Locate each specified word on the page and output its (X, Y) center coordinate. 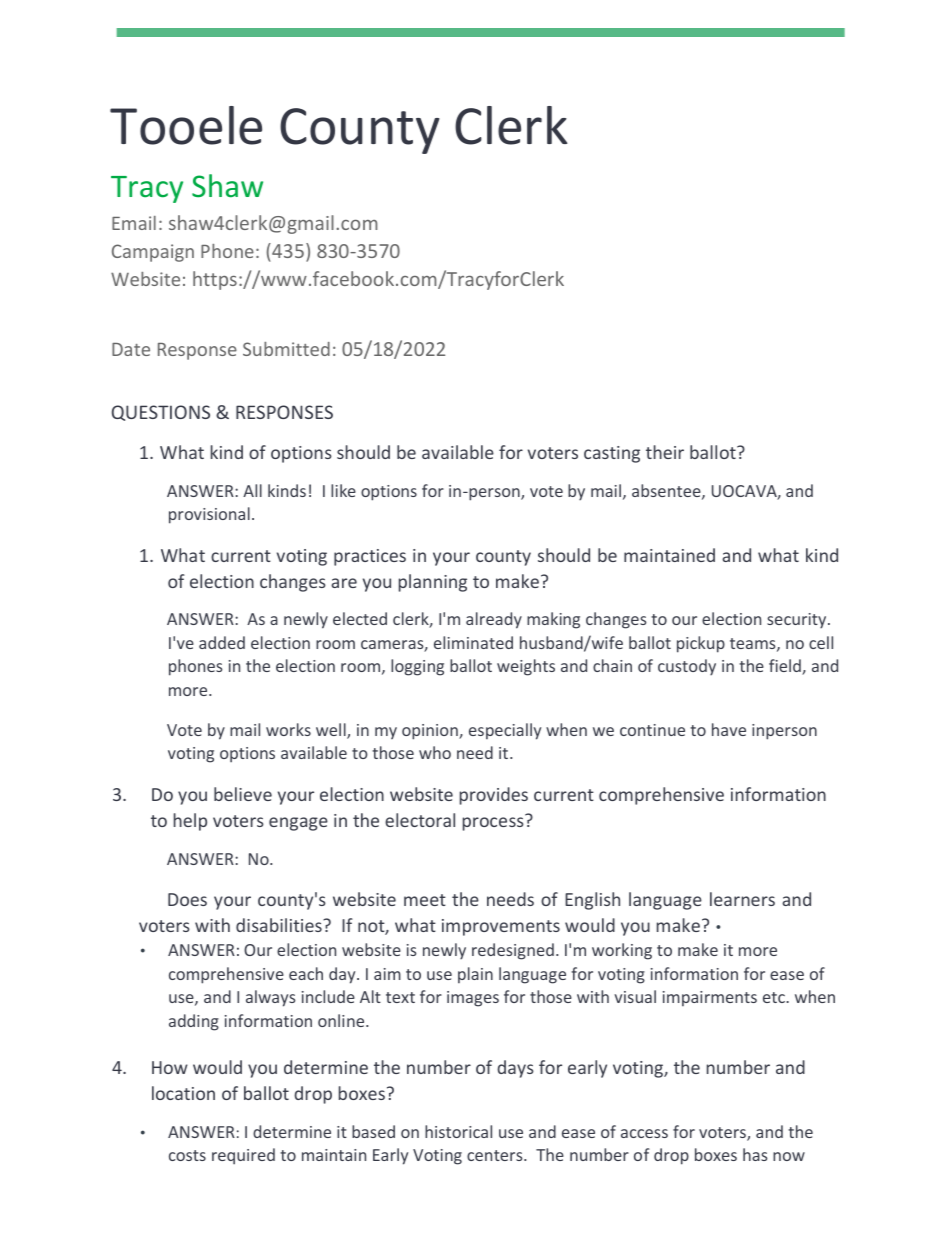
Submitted (286, 349)
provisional (209, 515)
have (729, 729)
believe (243, 794)
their (665, 452)
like (343, 490)
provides (494, 796)
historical (458, 1131)
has (755, 1154)
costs (187, 1155)
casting (612, 454)
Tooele (186, 125)
